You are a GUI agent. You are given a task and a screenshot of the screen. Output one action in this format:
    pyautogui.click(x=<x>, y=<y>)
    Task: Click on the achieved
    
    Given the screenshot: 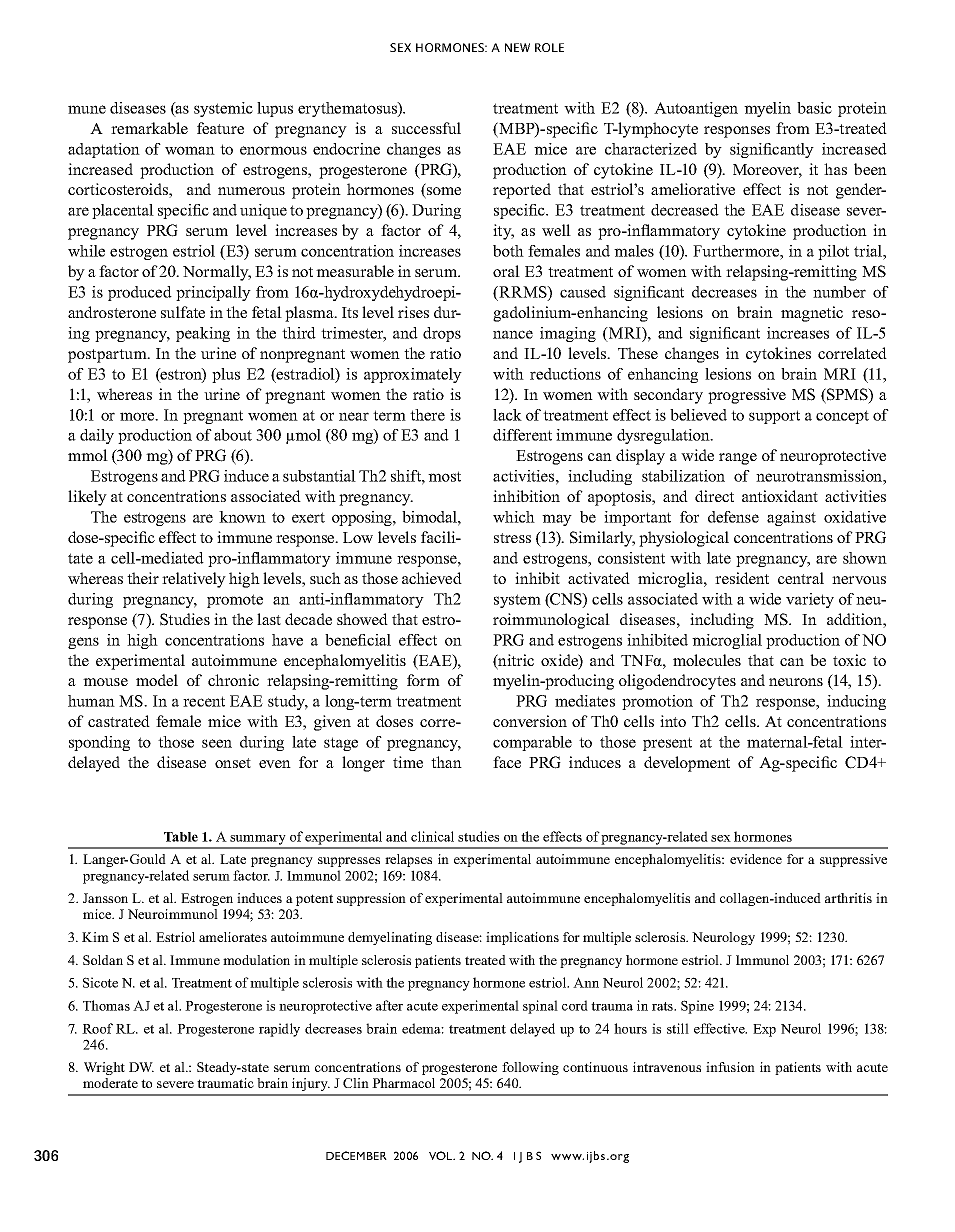 What is the action you would take?
    pyautogui.click(x=432, y=578)
